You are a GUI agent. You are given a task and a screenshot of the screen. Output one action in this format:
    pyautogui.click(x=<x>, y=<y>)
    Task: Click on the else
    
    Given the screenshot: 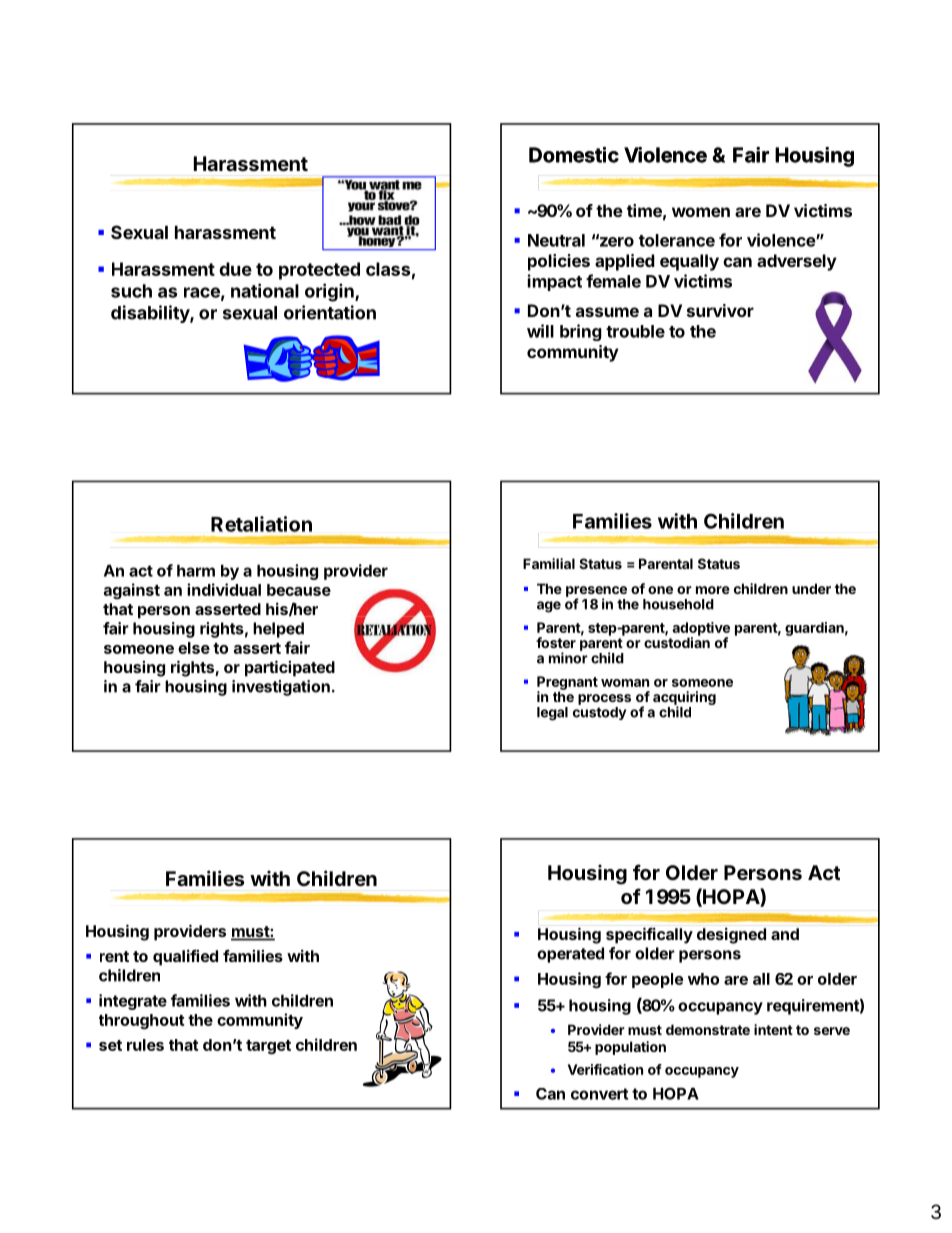 What is the action you would take?
    pyautogui.click(x=194, y=648)
